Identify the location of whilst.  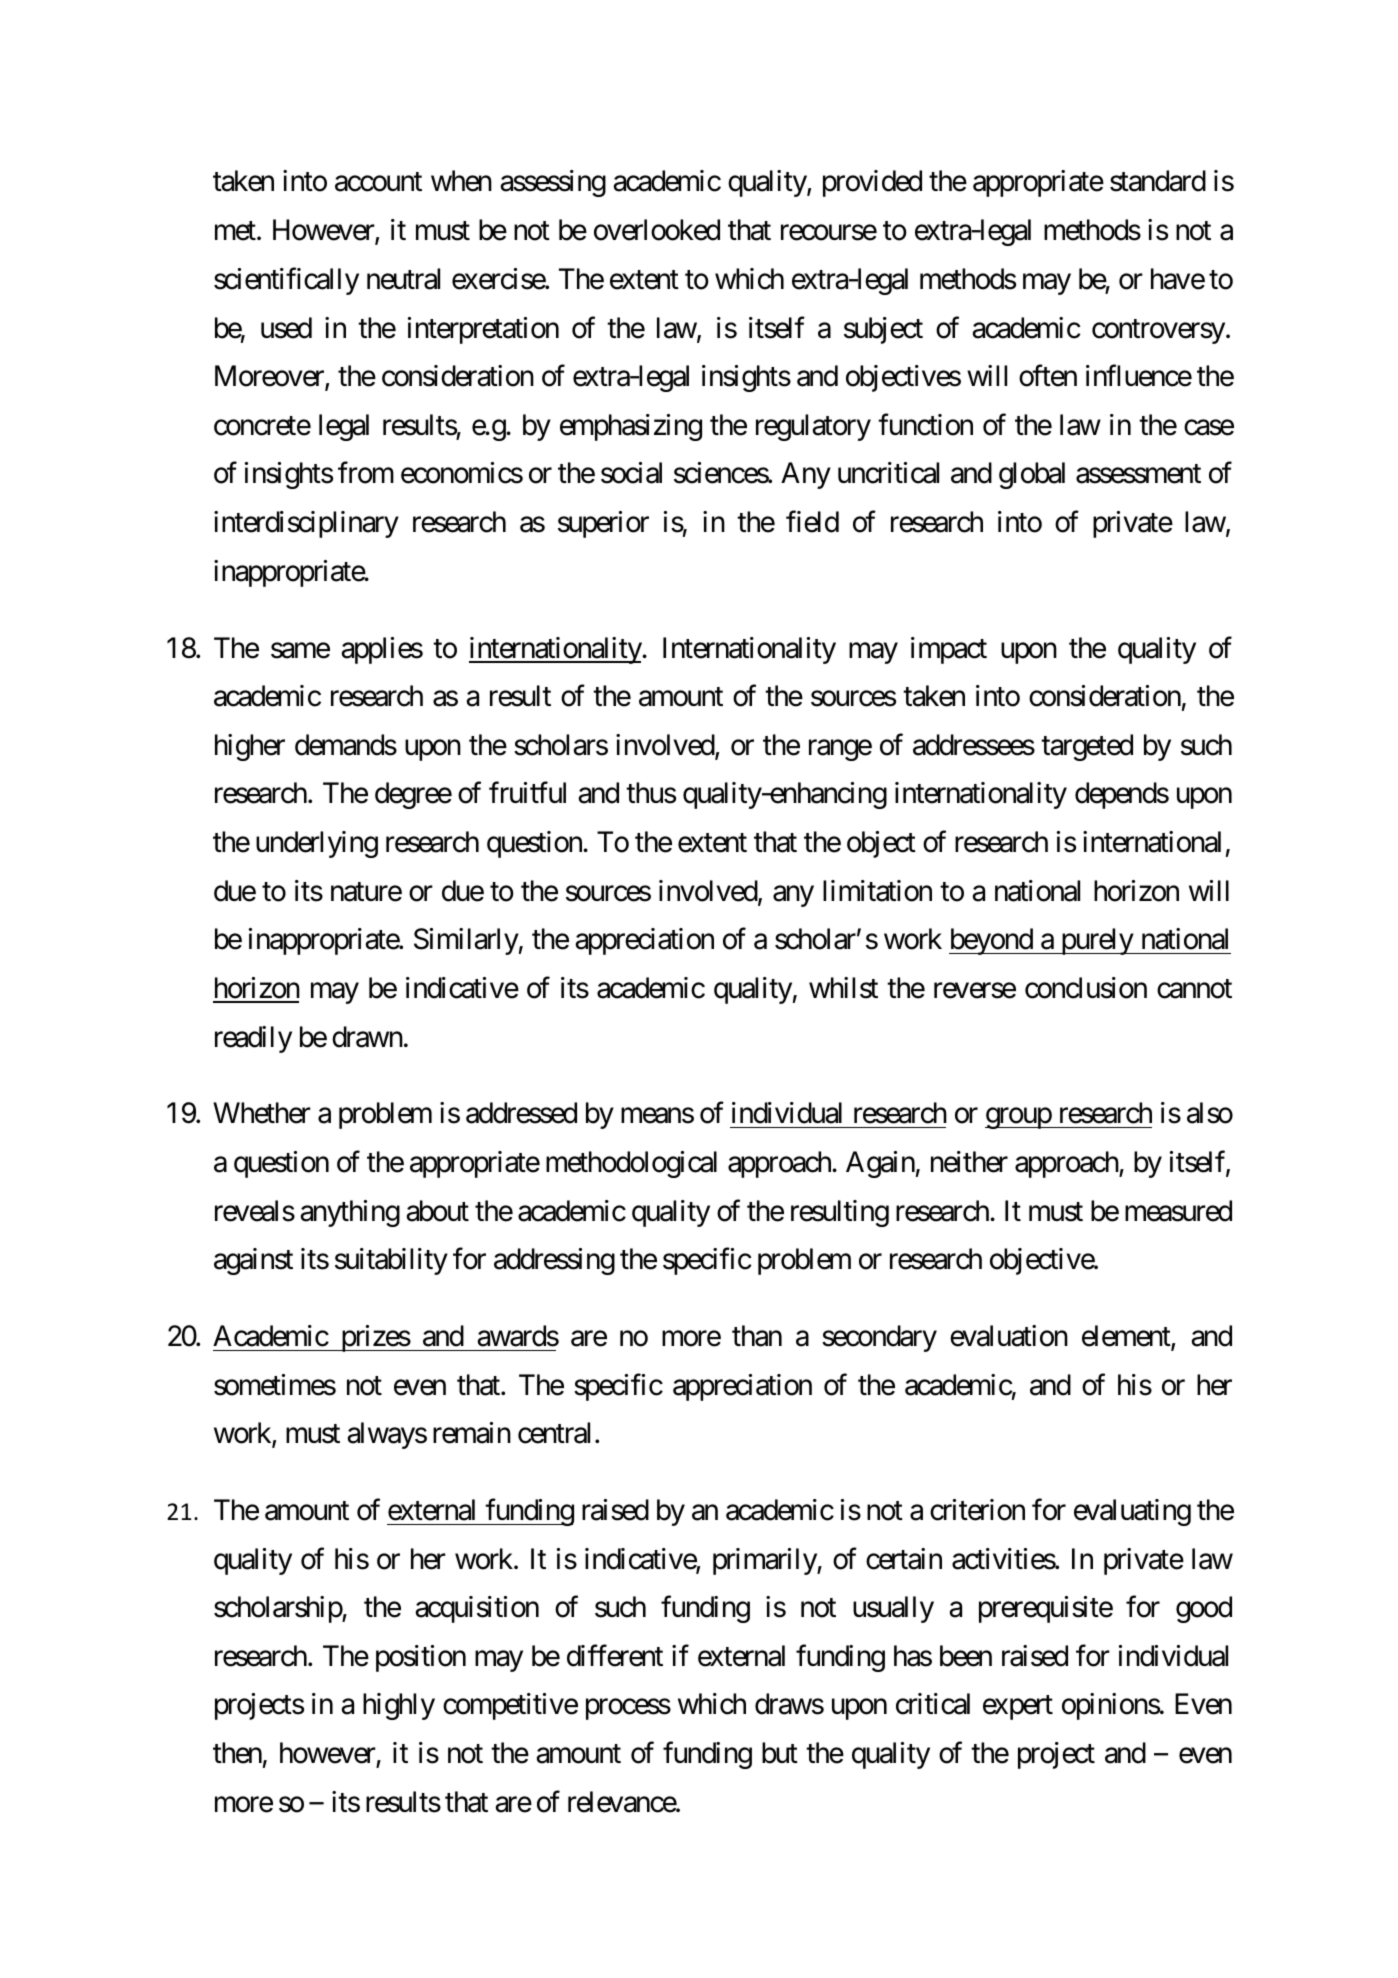
(843, 988).
